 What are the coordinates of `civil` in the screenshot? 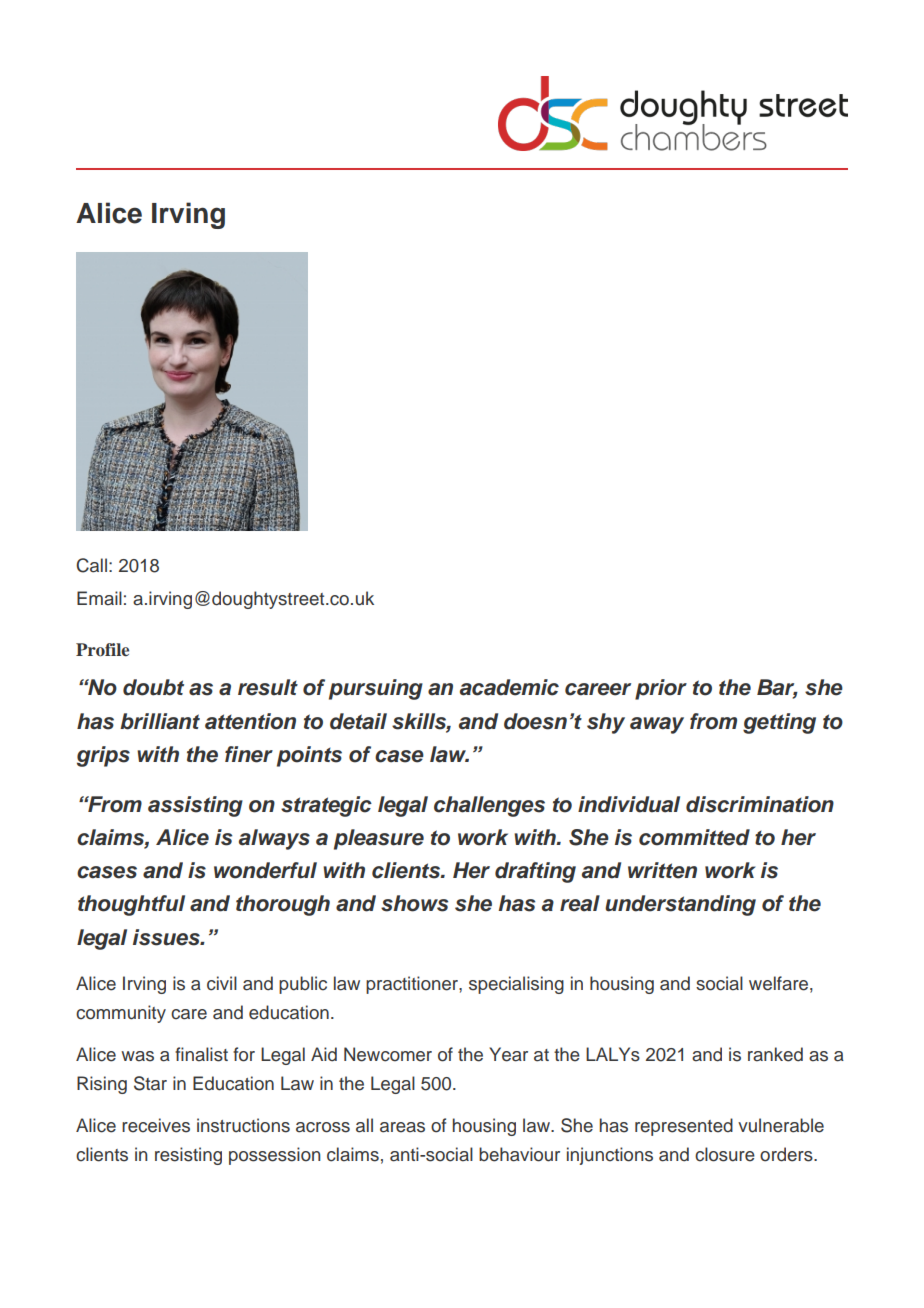 It's located at (222, 983).
